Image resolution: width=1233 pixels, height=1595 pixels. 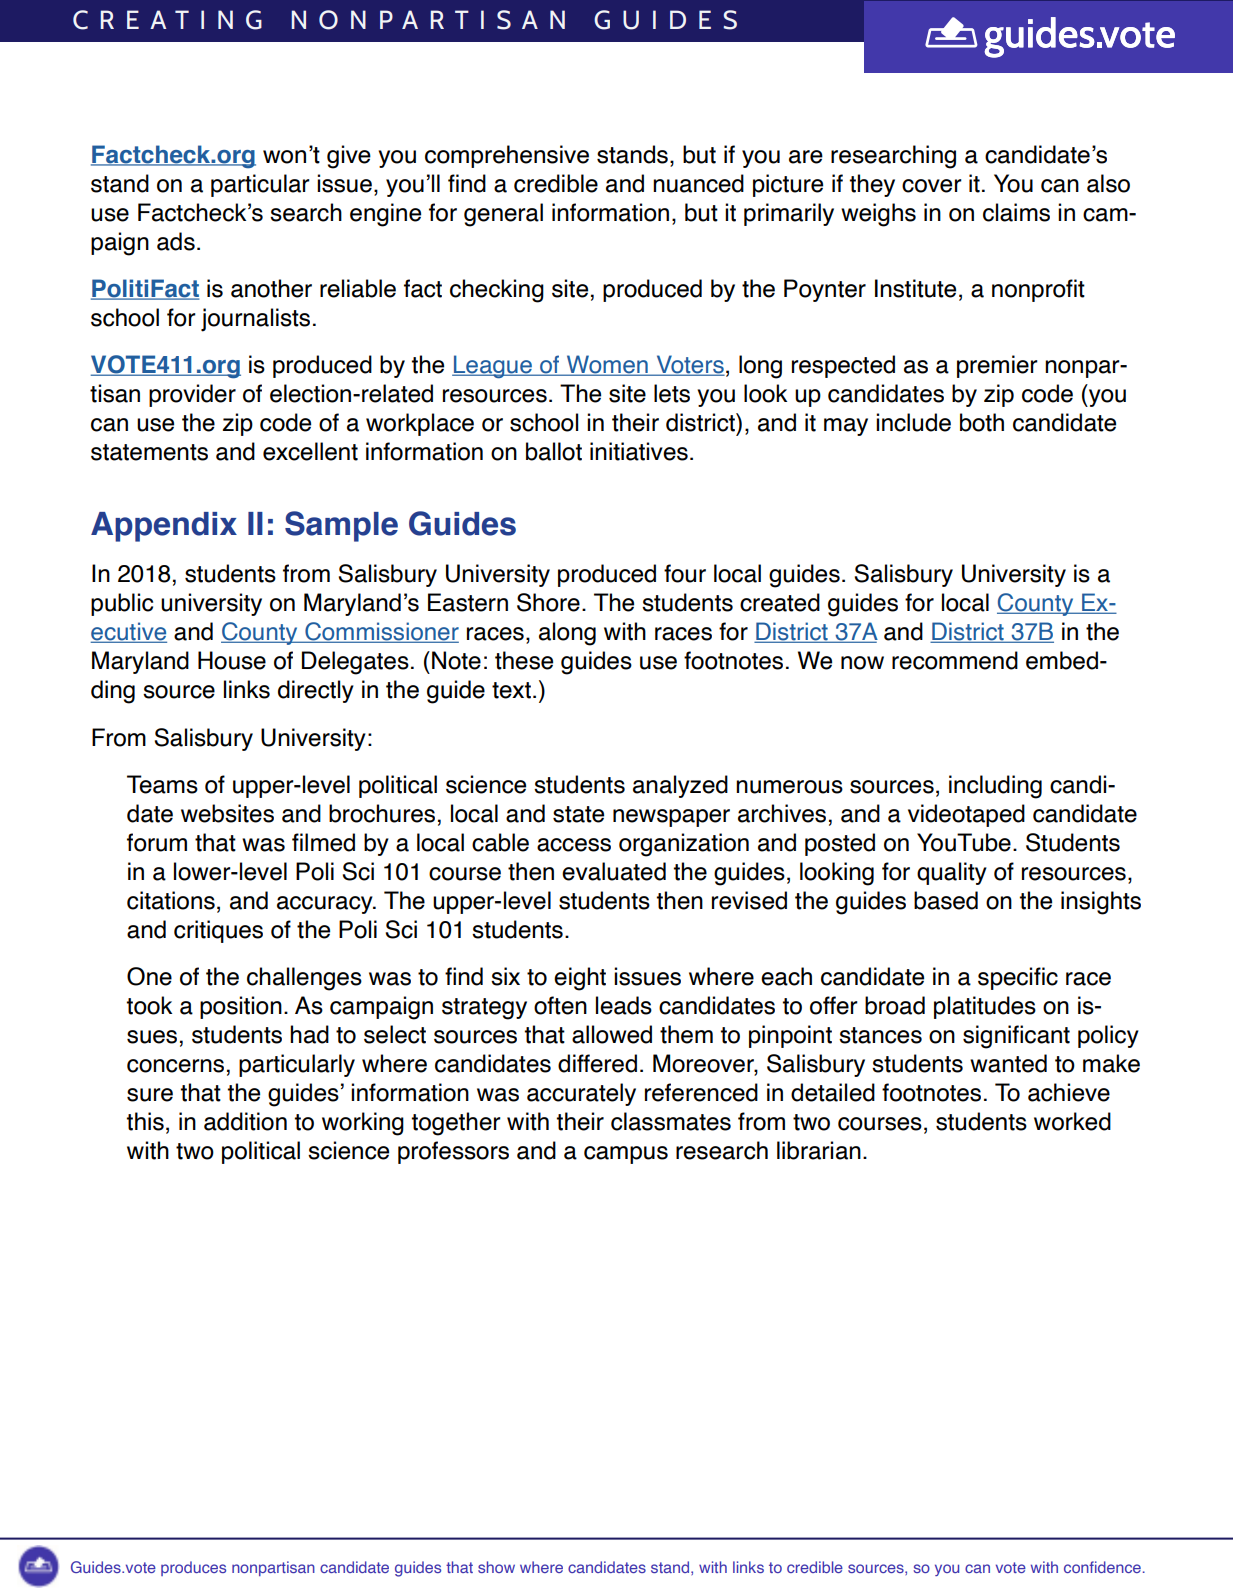 What do you see at coordinates (955, 660) in the document?
I see `recommend` at bounding box center [955, 660].
